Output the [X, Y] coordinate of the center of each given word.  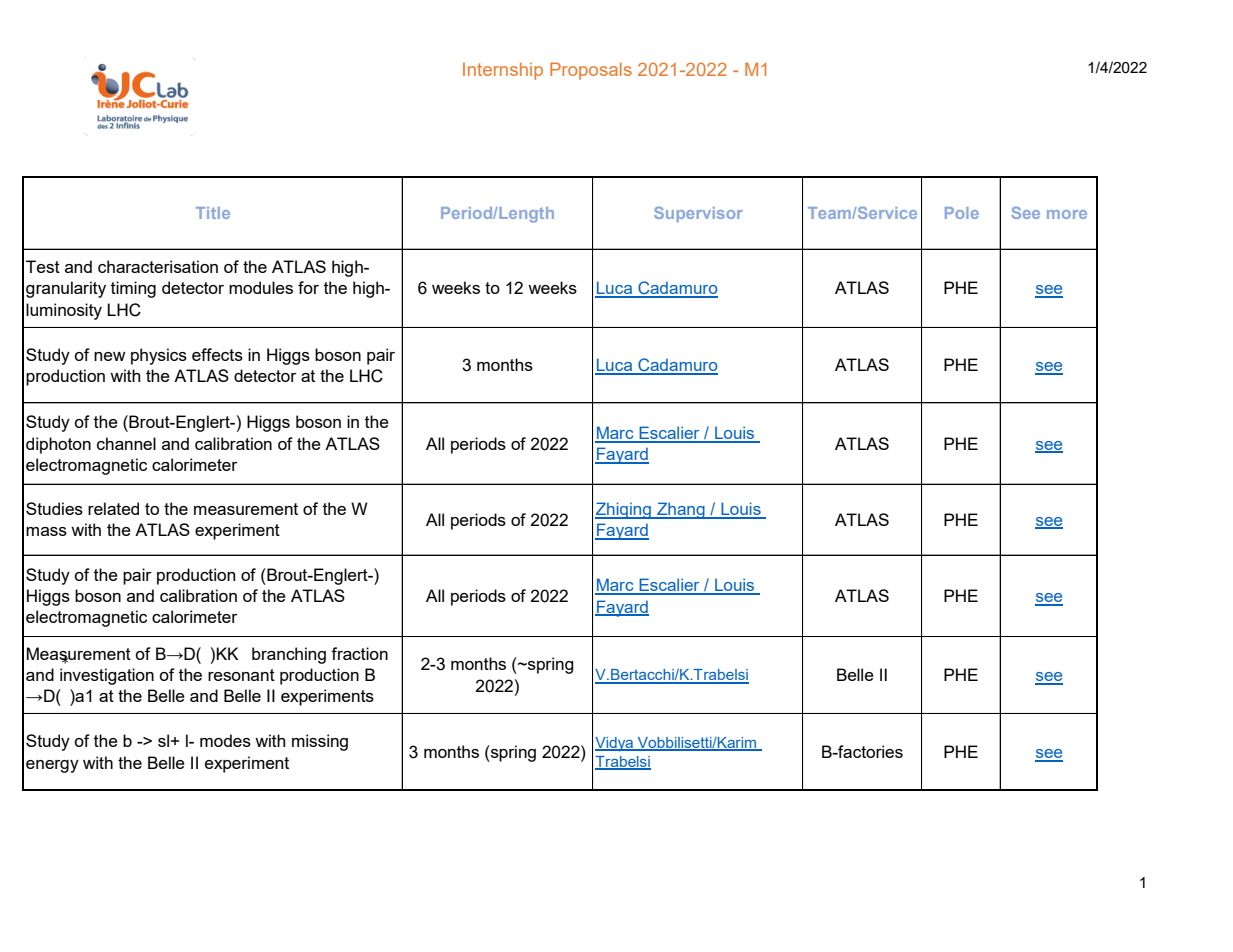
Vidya [615, 744]
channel [126, 443]
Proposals [591, 71]
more [1067, 214]
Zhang [681, 510]
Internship [503, 71]
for [308, 287]
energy [52, 766]
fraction [359, 653]
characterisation [158, 266]
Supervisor [698, 214]
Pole [962, 213]
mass [46, 531]
